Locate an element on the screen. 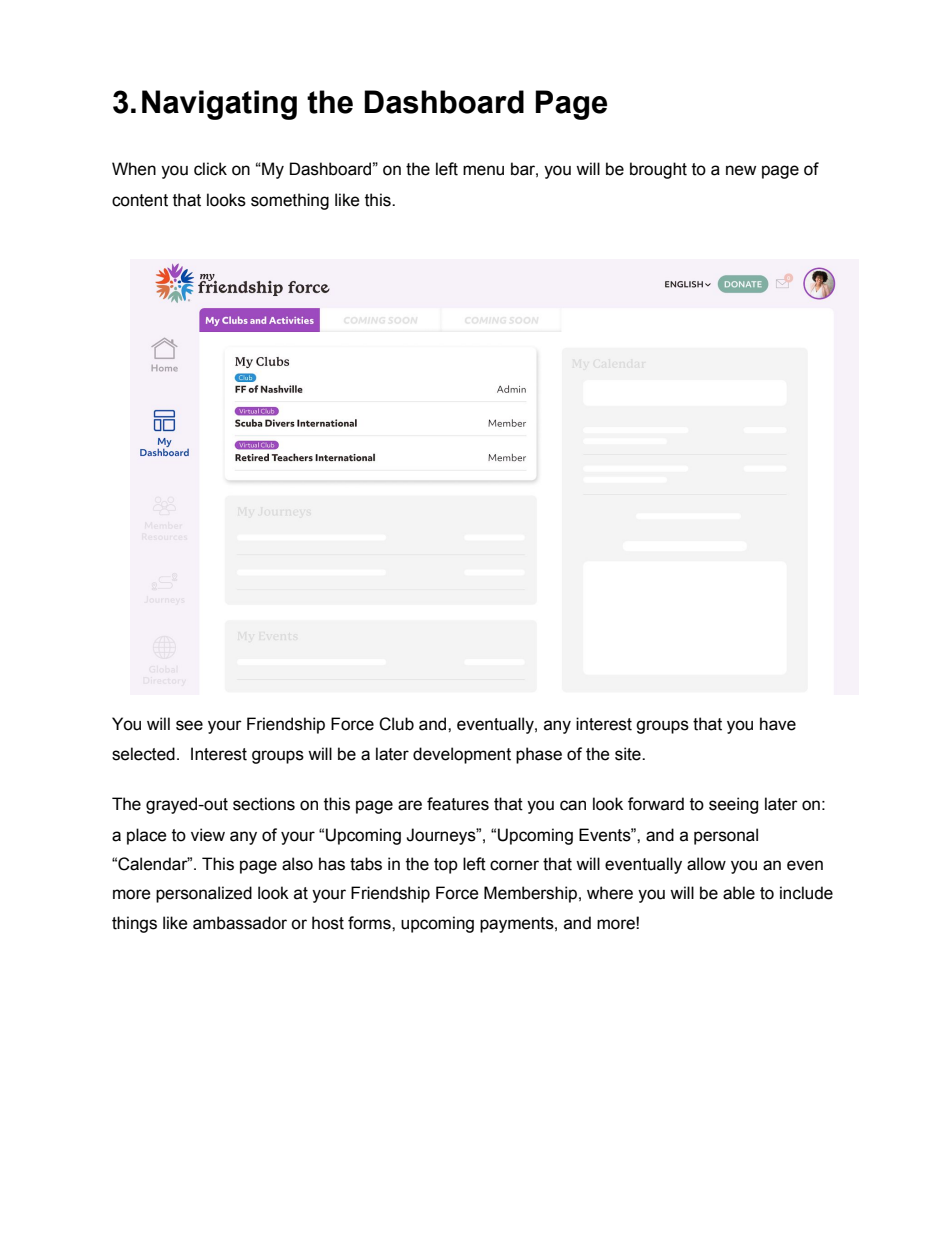  selected is located at coordinates (143, 754).
